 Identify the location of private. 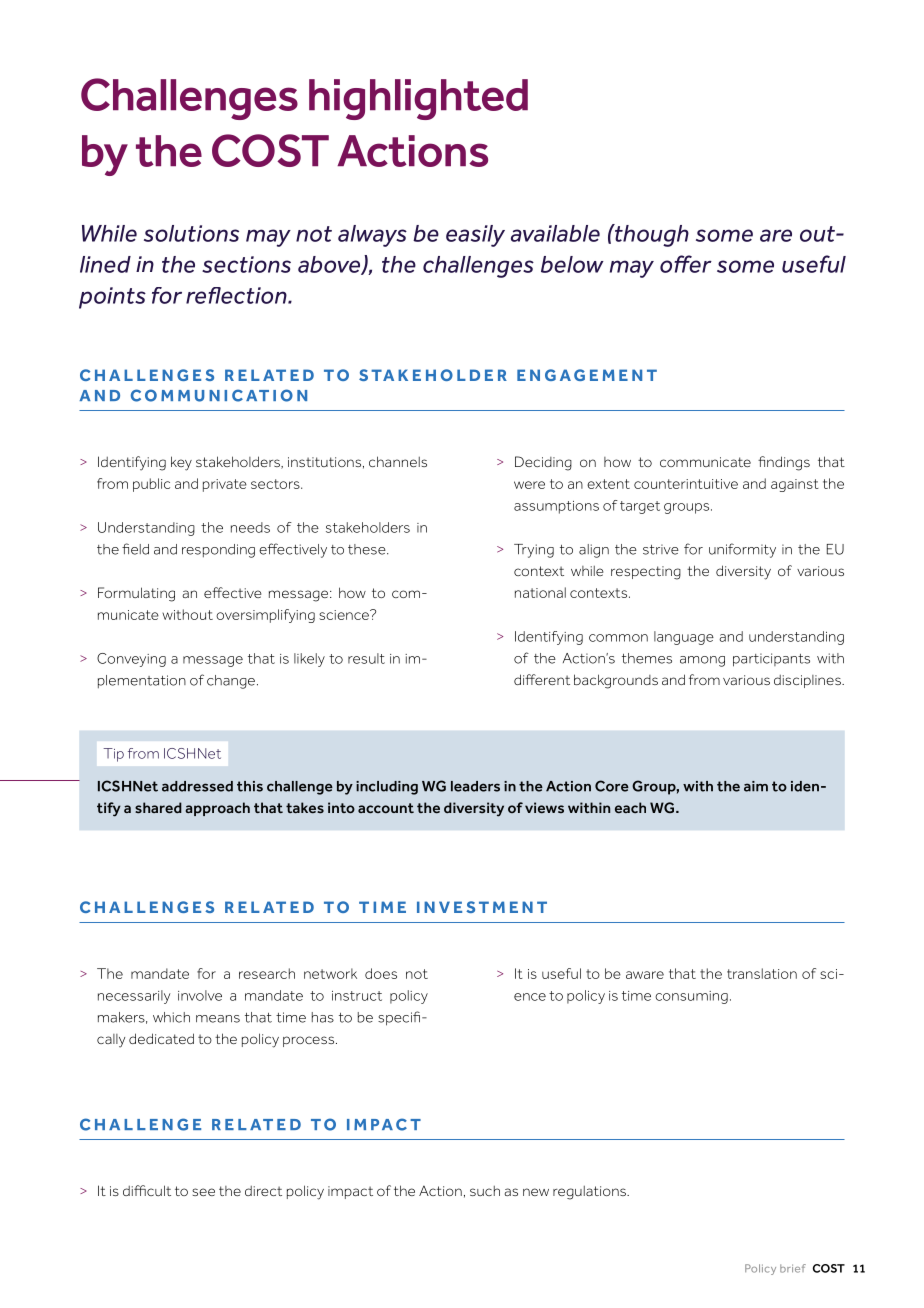
(225, 485).
